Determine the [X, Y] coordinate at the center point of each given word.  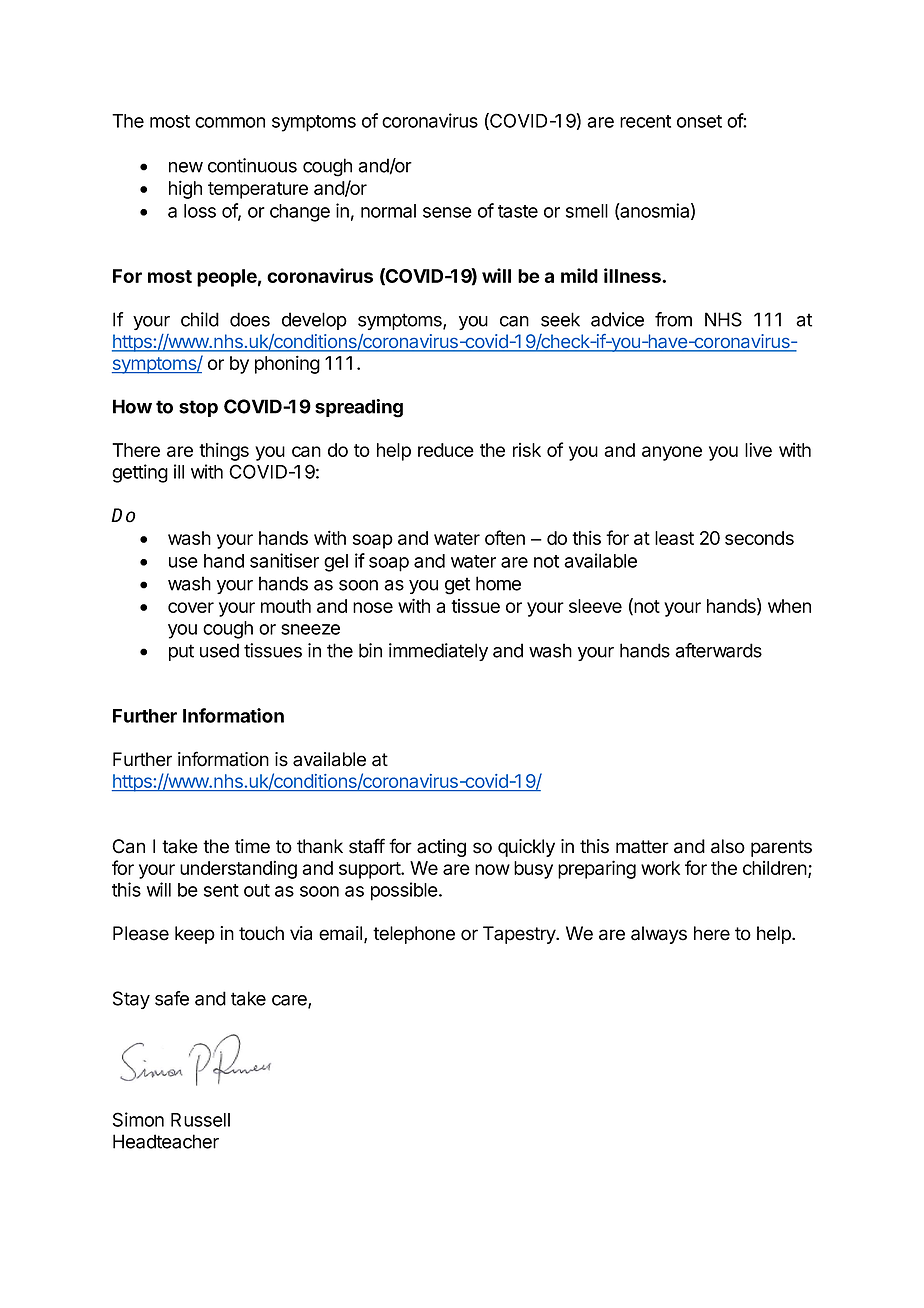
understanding [238, 869]
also [728, 846]
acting [441, 848]
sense [447, 212]
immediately [438, 652]
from [673, 319]
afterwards [718, 650]
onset [699, 121]
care [290, 1001]
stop [198, 408]
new [186, 167]
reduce [446, 450]
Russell [200, 1120]
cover [191, 607]
